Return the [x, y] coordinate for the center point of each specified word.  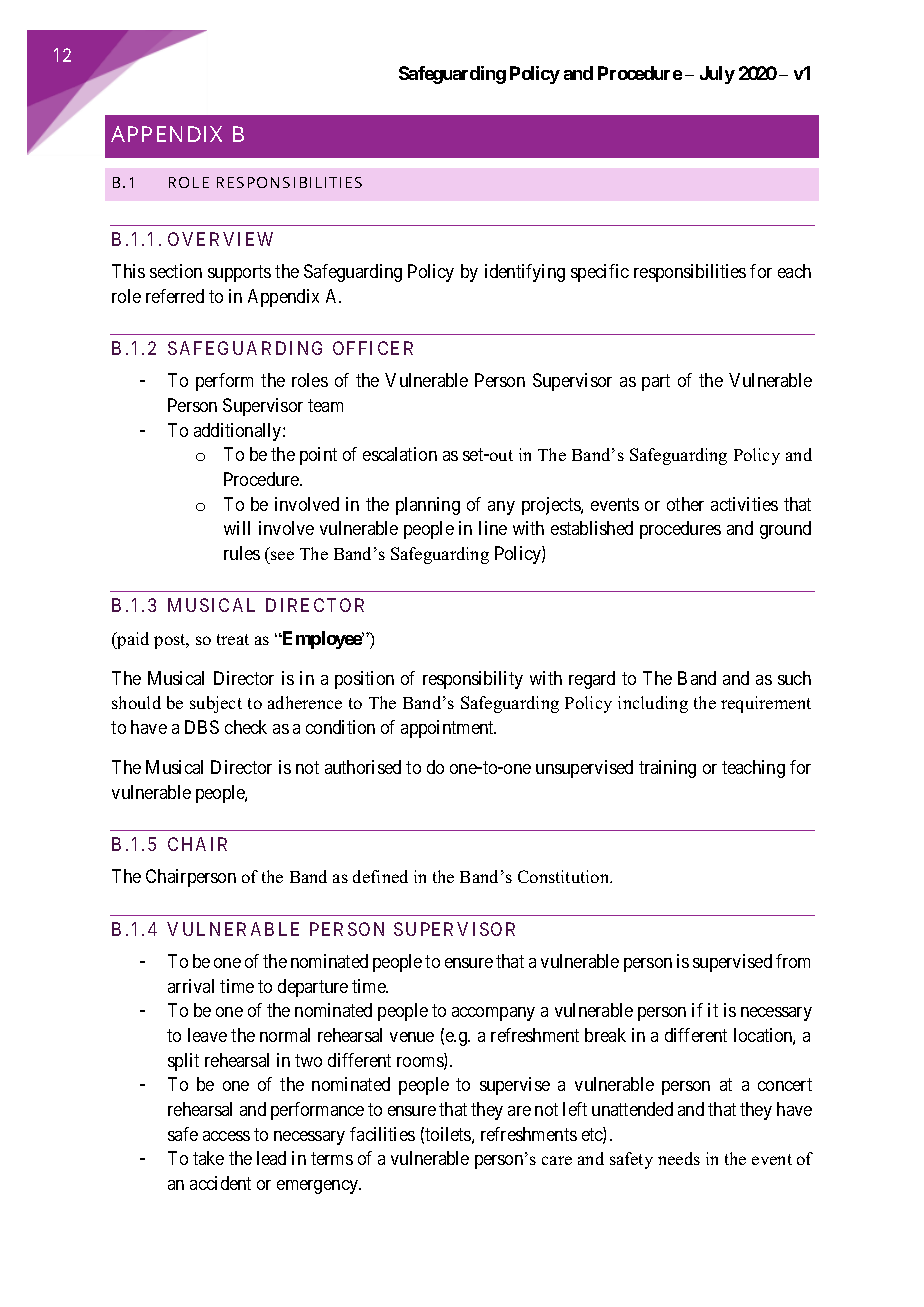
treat [233, 639]
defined [380, 876]
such [794, 678]
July [717, 75]
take [208, 1158]
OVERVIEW [220, 239]
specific [600, 273]
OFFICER [373, 348]
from [793, 961]
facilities [382, 1134]
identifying [525, 273]
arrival [191, 986]
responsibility [473, 680]
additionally [239, 432]
